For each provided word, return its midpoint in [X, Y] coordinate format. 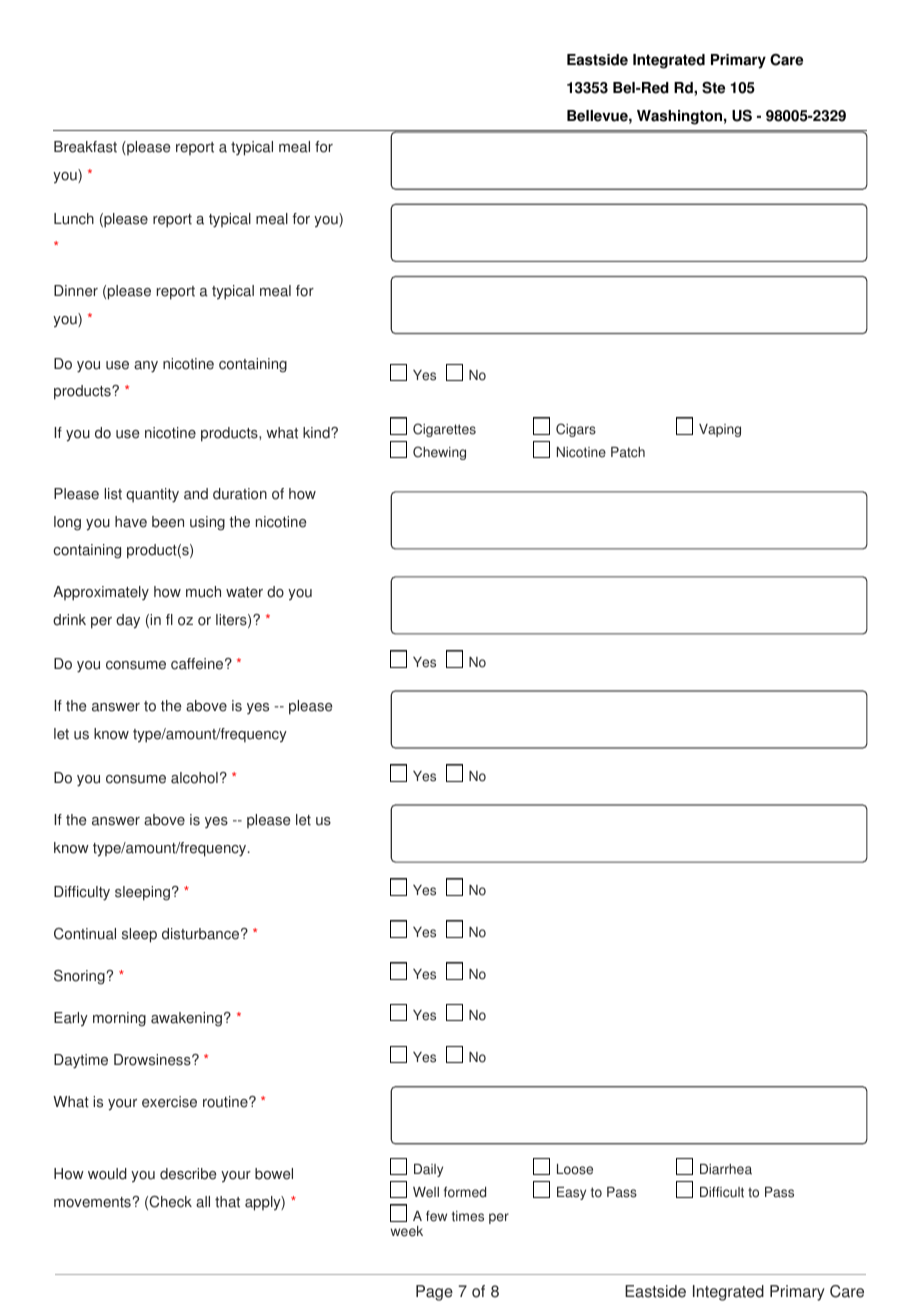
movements [92, 1202]
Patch [628, 452]
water [244, 592]
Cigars [576, 430]
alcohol [194, 778]
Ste [713, 88]
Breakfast [85, 147]
